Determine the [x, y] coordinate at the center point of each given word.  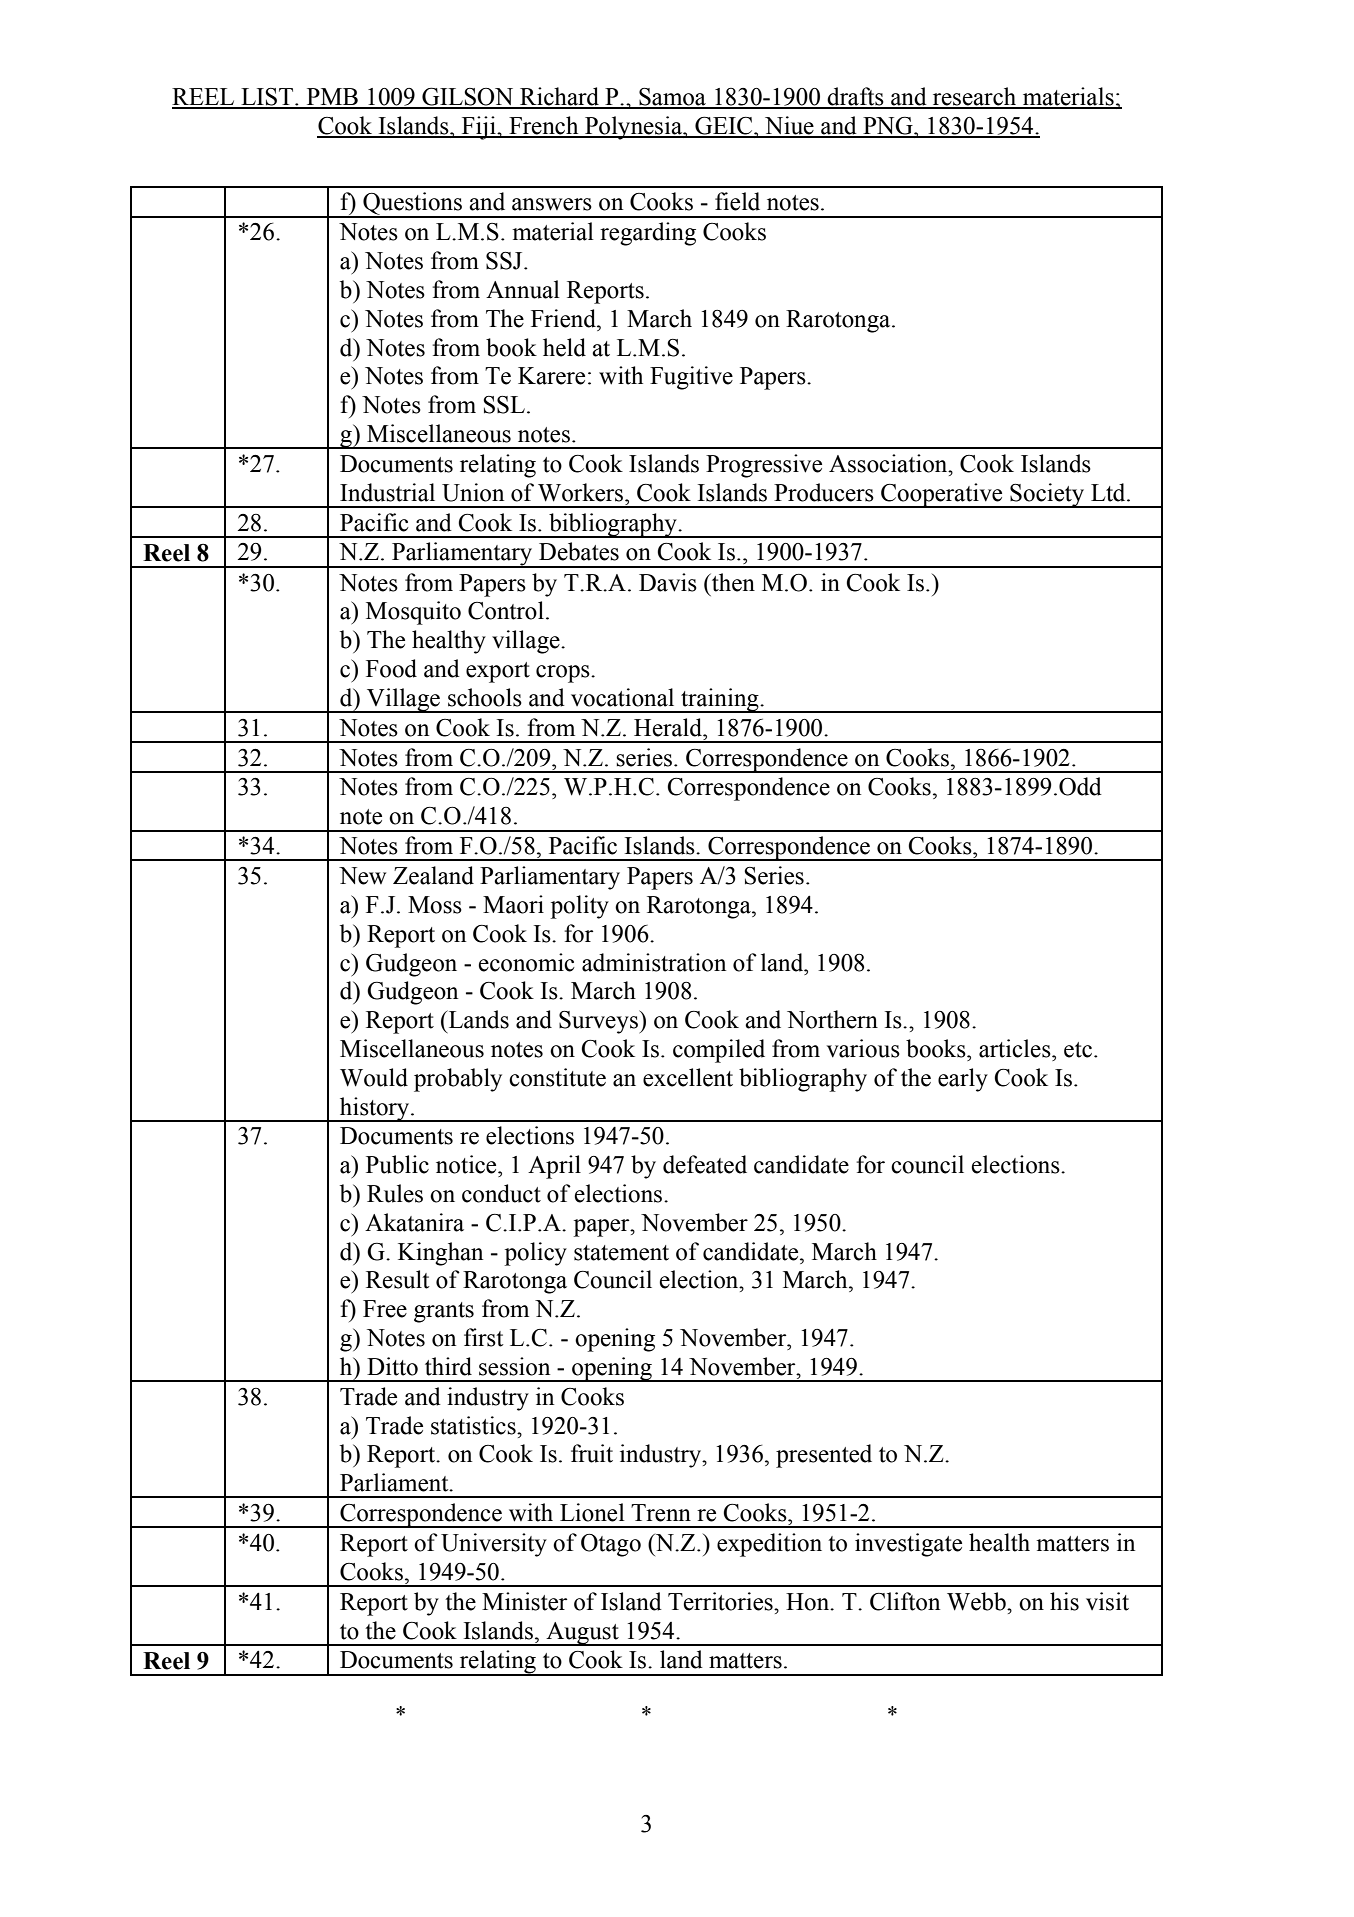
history [375, 1109]
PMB [332, 98]
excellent [688, 1077]
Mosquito [413, 613]
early [963, 1080]
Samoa [672, 98]
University [494, 1545]
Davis [668, 582]
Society [1047, 495]
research [975, 97]
